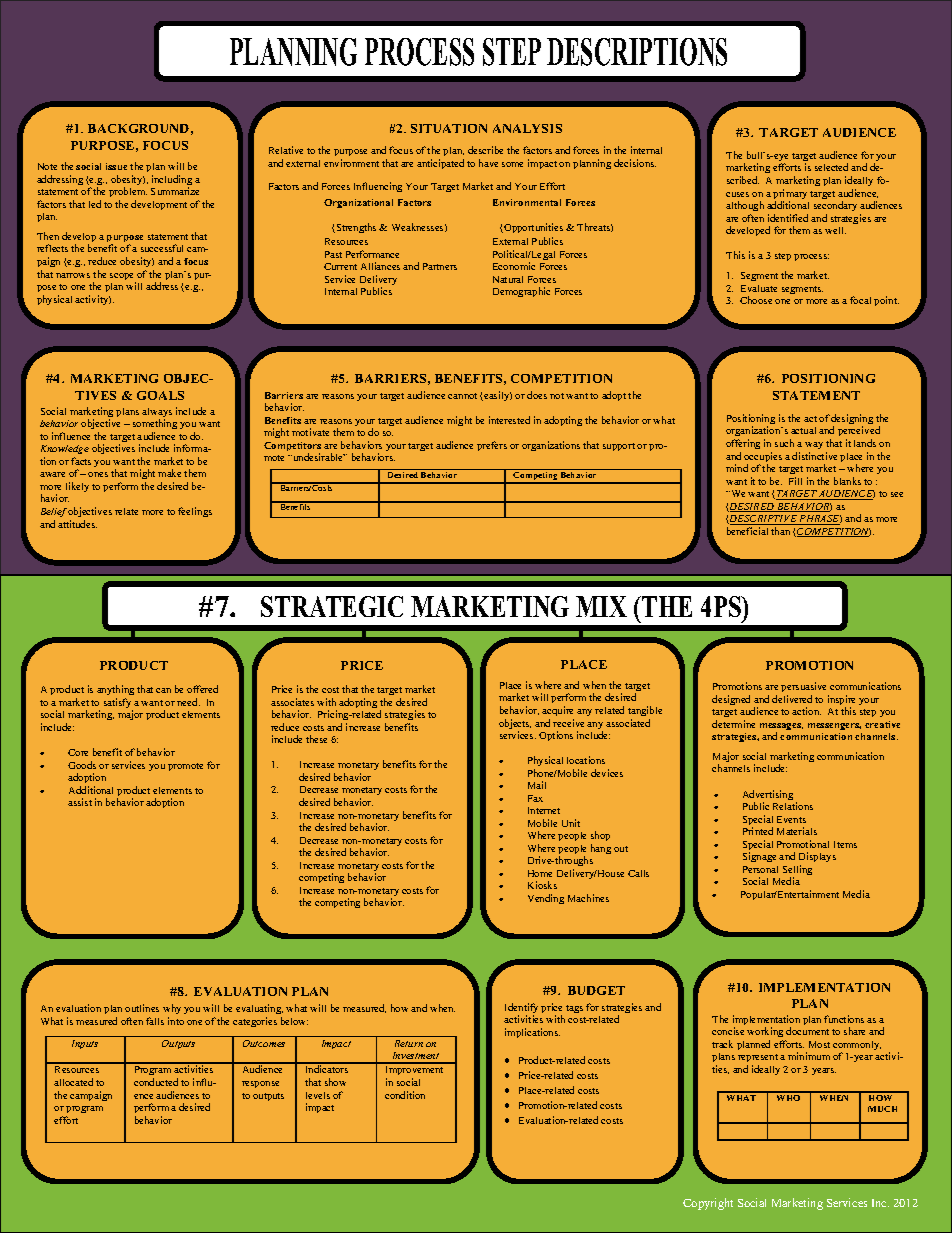 This page has height=1233, width=952. What do you see at coordinates (557, 711) in the page?
I see `acquire` at bounding box center [557, 711].
